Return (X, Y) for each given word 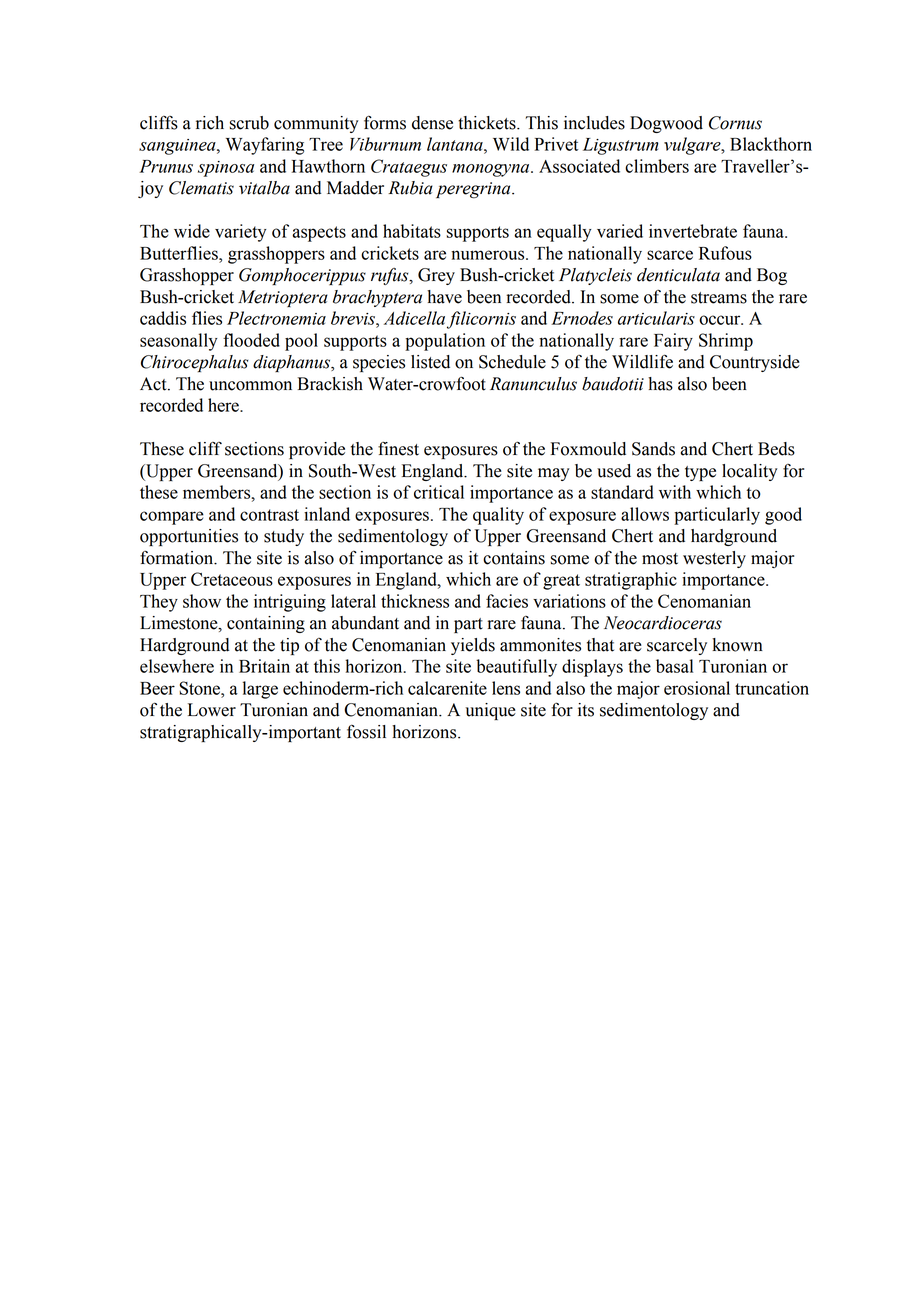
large (260, 690)
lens (506, 688)
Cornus (735, 123)
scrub (249, 123)
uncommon (250, 386)
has (660, 384)
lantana (456, 144)
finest (398, 449)
